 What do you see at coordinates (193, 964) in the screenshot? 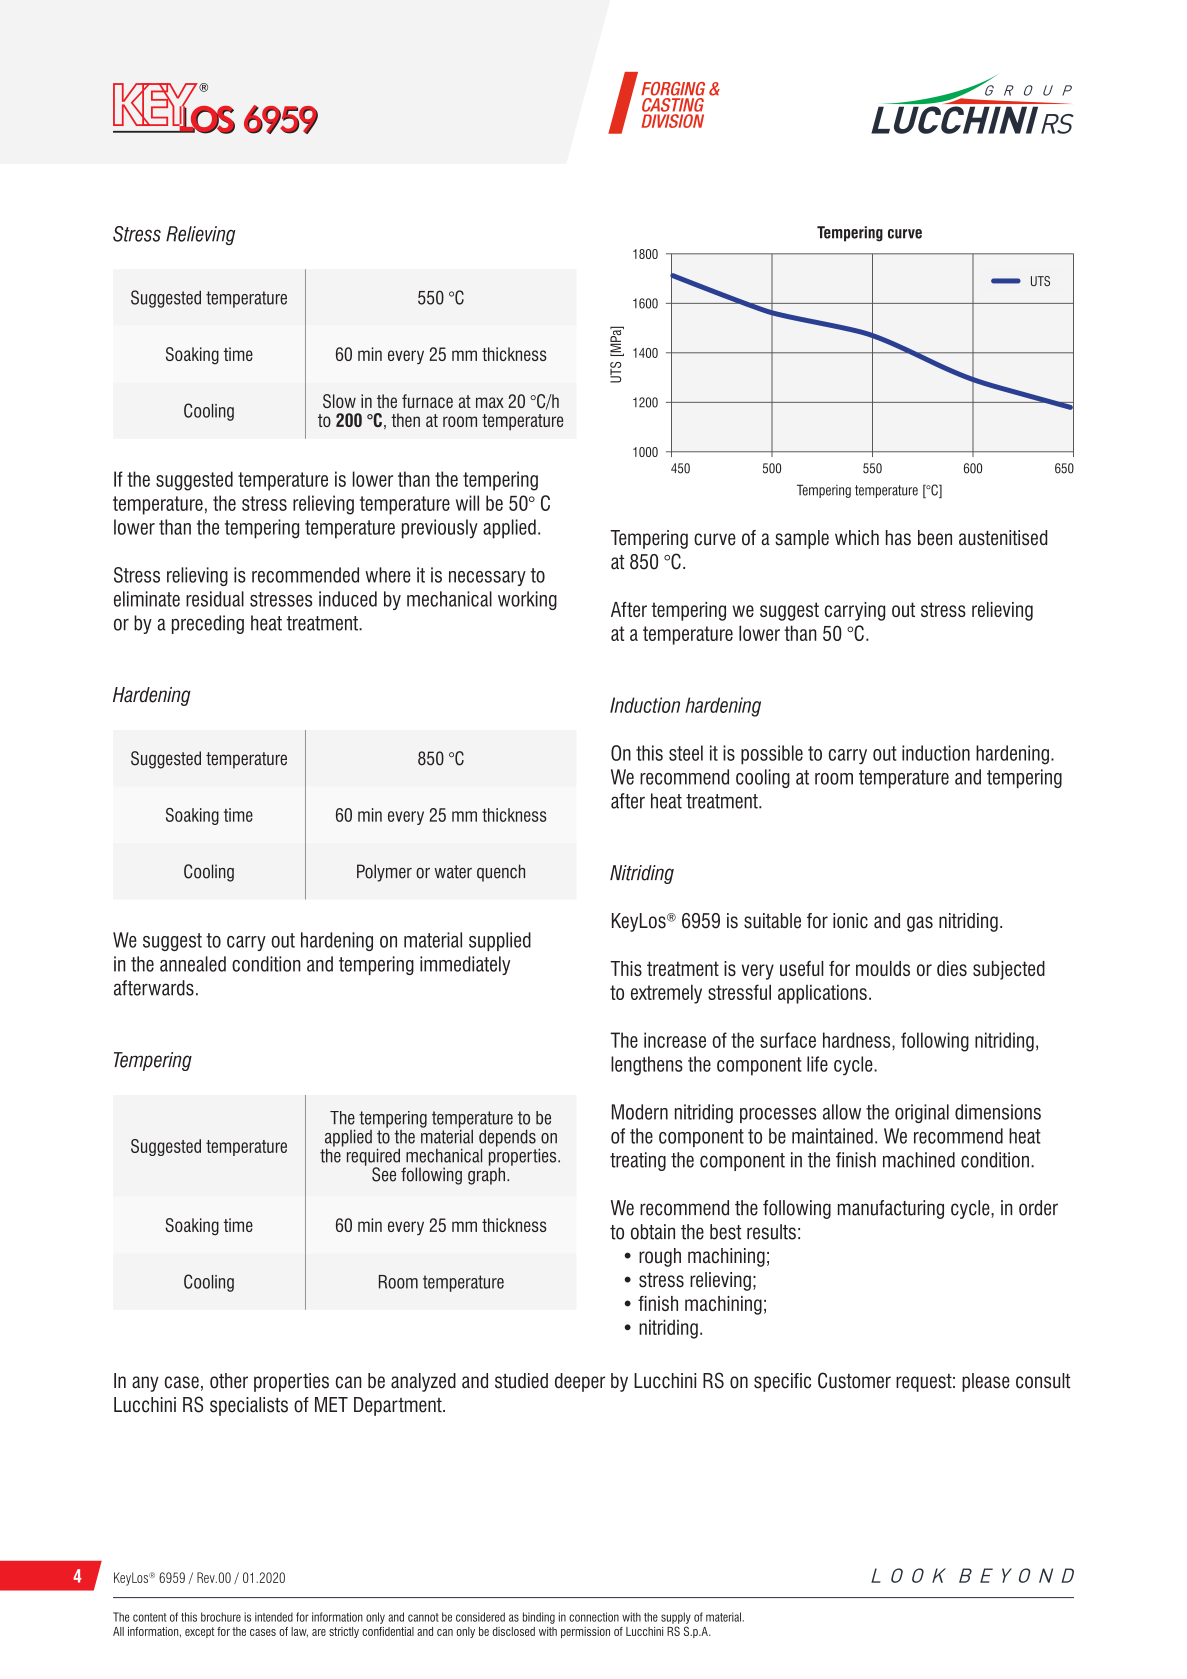
I see `annealed` at bounding box center [193, 964].
